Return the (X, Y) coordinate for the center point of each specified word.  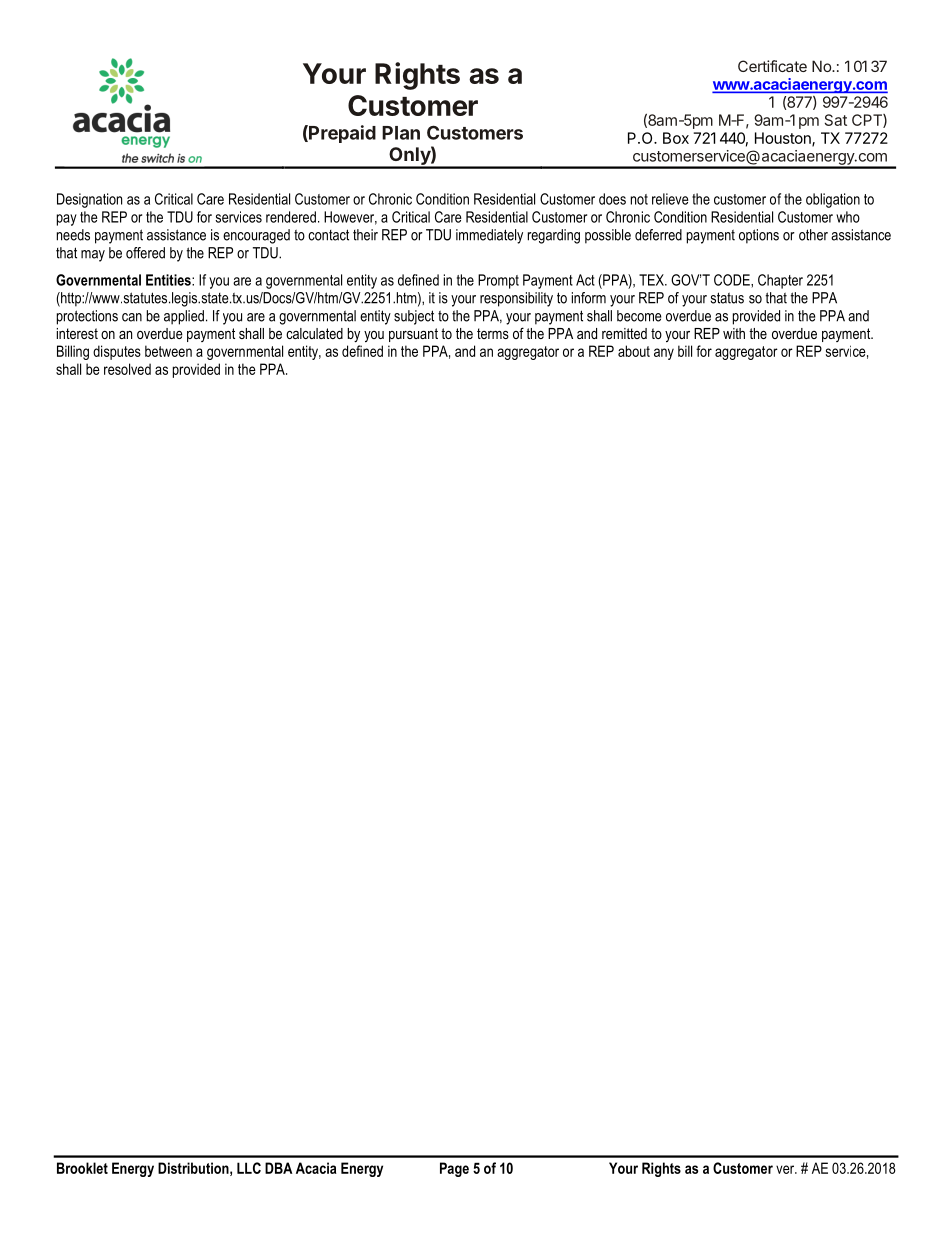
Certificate (772, 66)
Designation (89, 200)
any (664, 354)
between (168, 351)
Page (454, 1169)
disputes (117, 352)
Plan (401, 133)
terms (493, 333)
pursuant (413, 335)
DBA (278, 1168)
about (634, 351)
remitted (624, 333)
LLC (249, 1168)
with (734, 333)
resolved (127, 369)
